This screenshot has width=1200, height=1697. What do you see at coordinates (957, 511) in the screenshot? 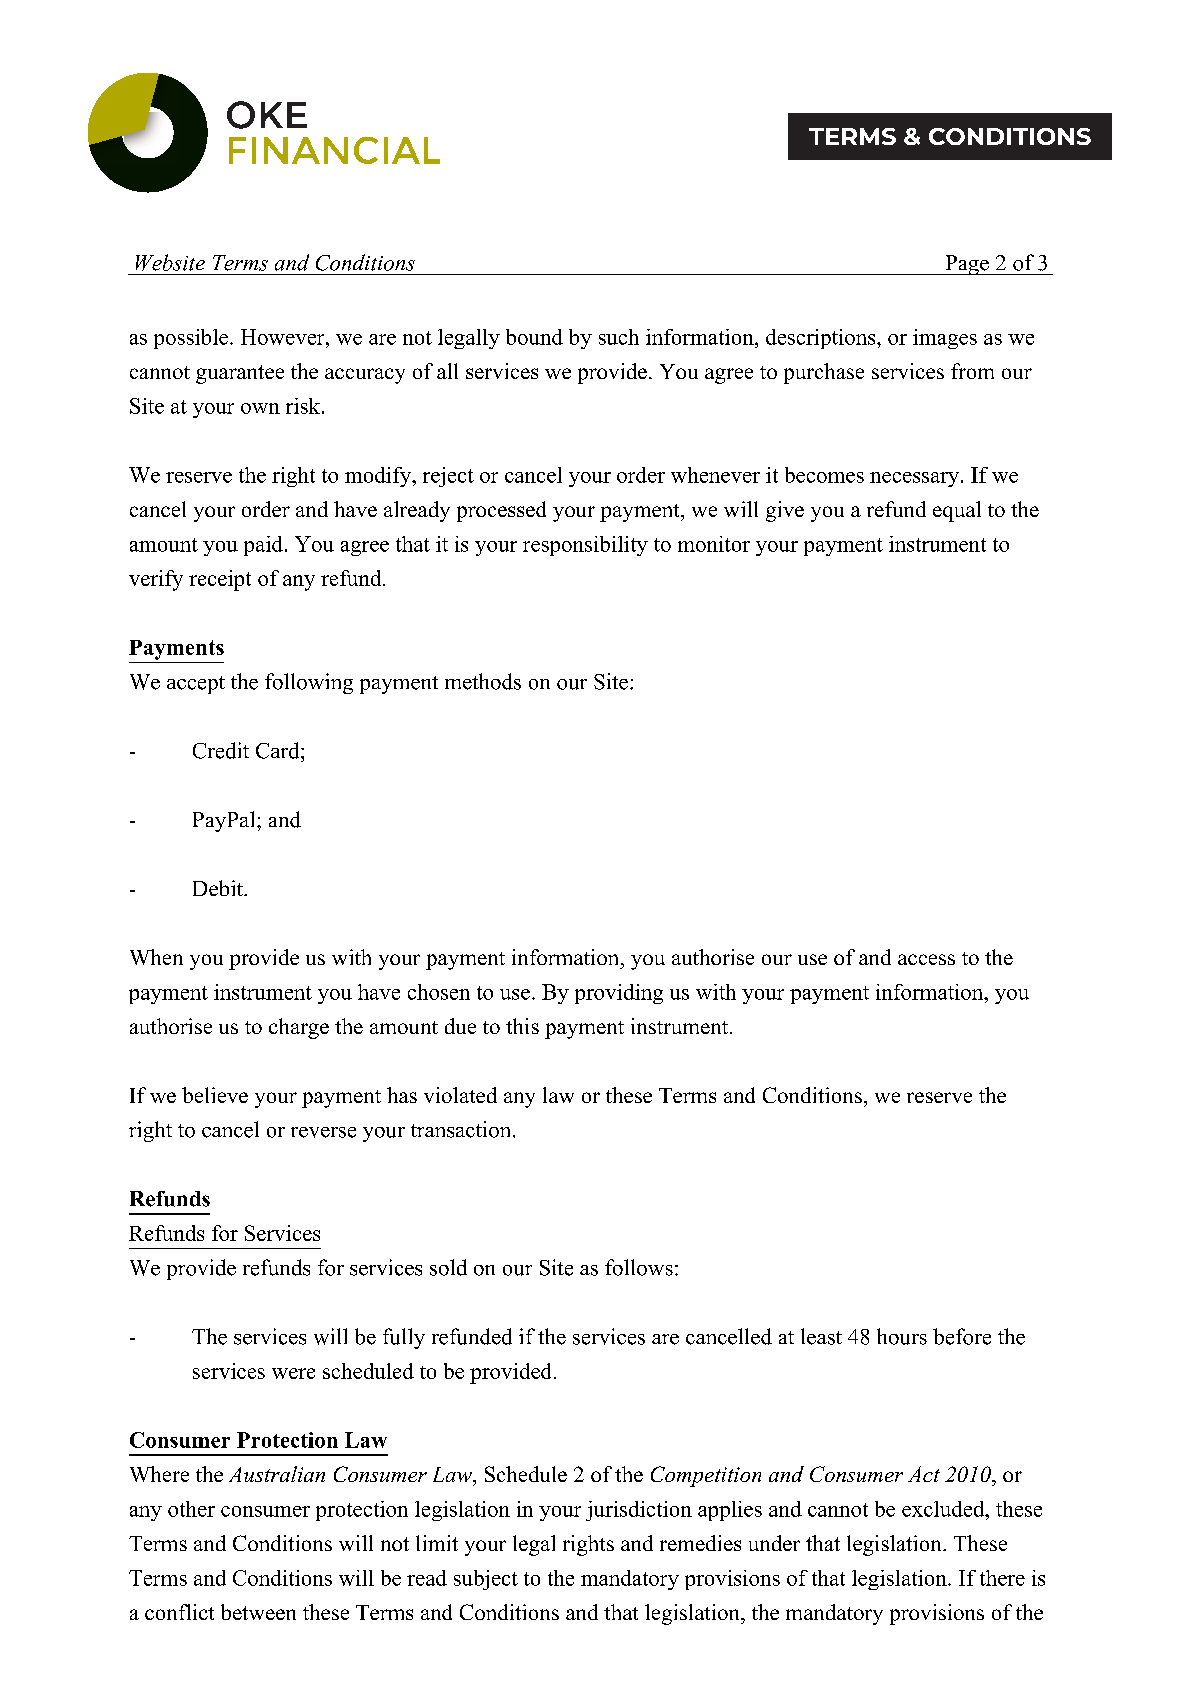
I see `equal` at bounding box center [957, 511].
